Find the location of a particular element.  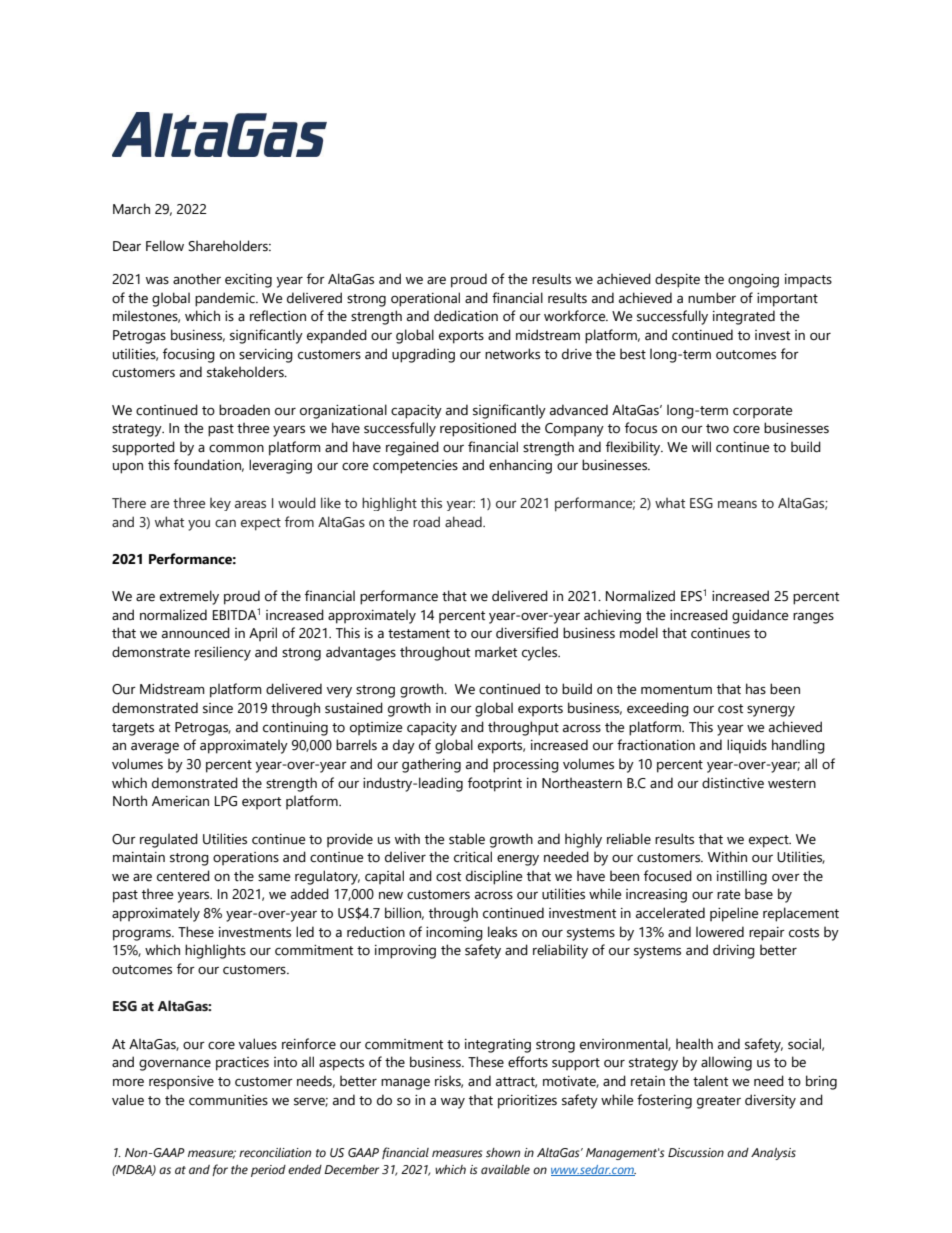

incoming is located at coordinates (454, 934).
